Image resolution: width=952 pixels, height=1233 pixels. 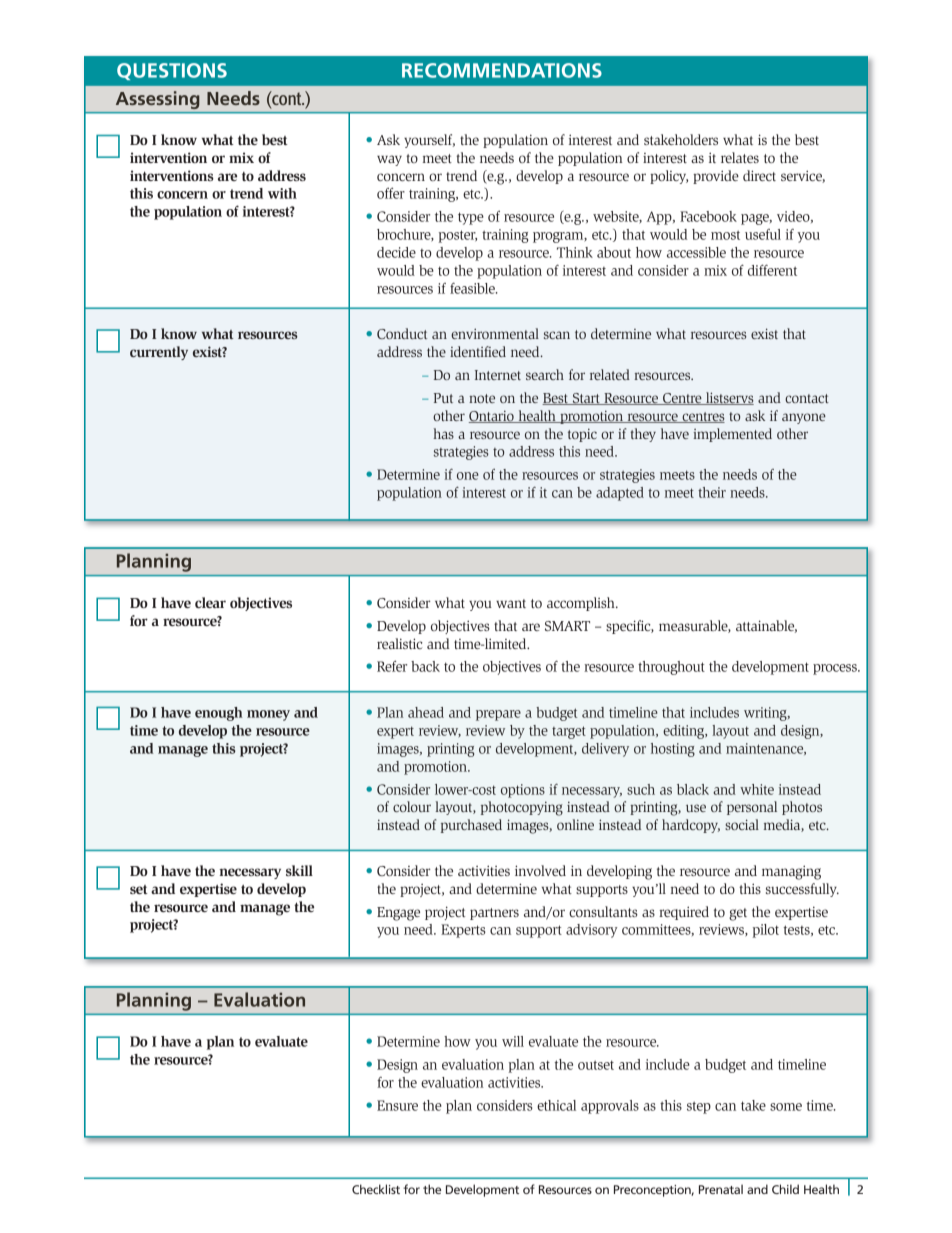 What do you see at coordinates (511, 603) in the page?
I see `want` at bounding box center [511, 603].
